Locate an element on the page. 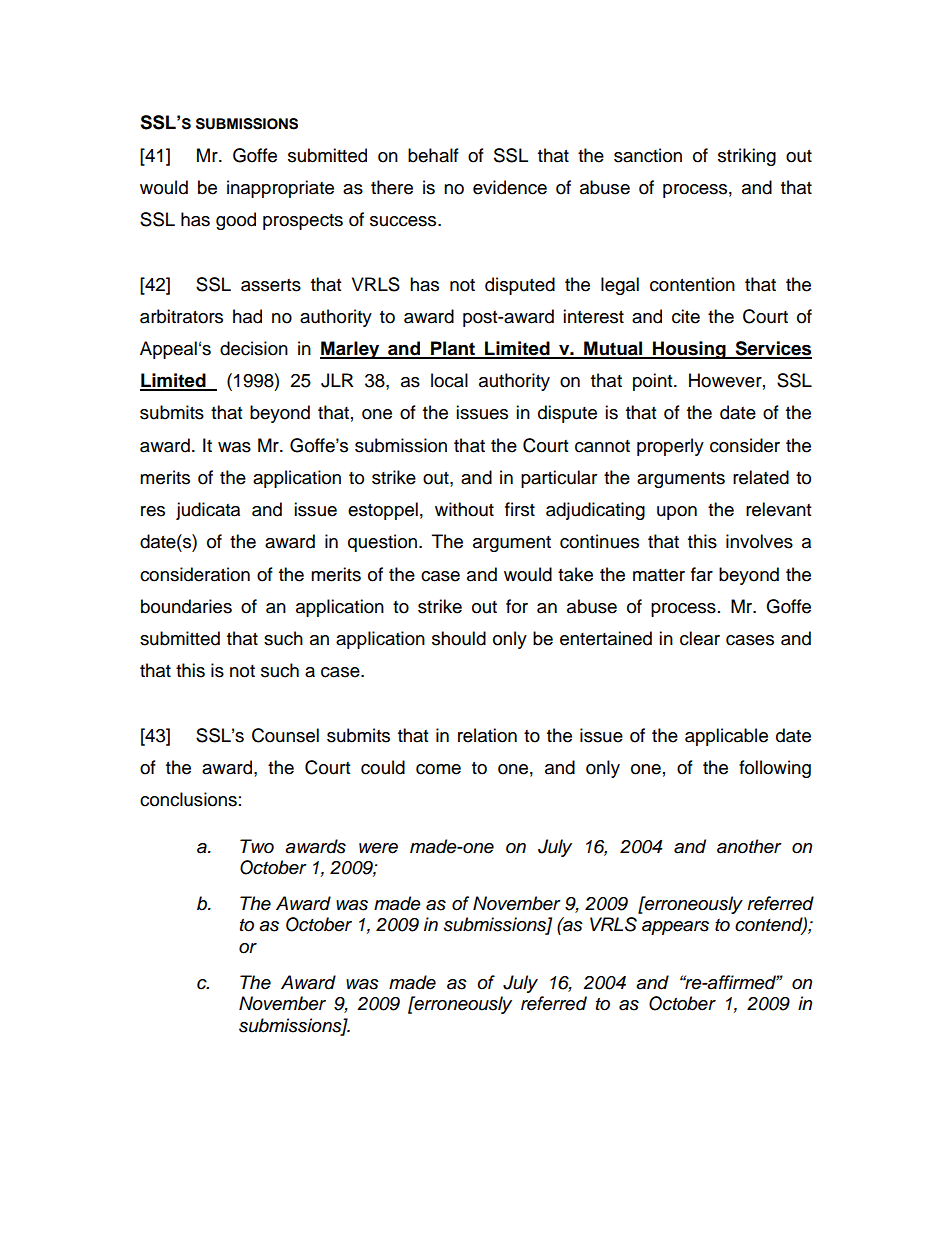  evidence is located at coordinates (510, 187).
